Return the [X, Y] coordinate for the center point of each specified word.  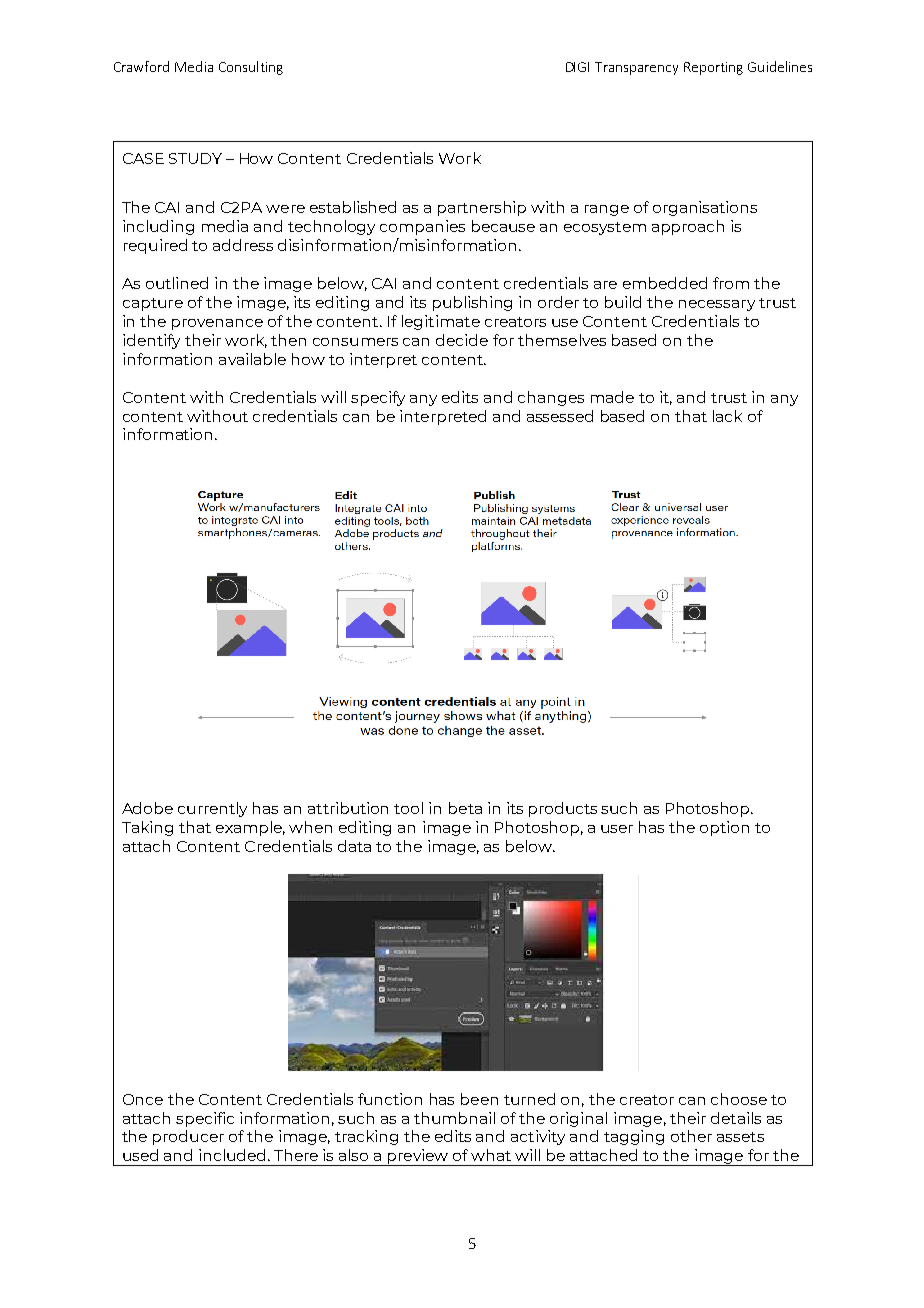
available [252, 359]
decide [462, 340]
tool [408, 808]
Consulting [251, 68]
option [724, 828]
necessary [717, 305]
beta [465, 808]
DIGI [577, 67]
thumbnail [454, 1118]
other [691, 1136]
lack [727, 416]
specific [205, 1119]
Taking [147, 828]
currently [212, 809]
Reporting [713, 68]
